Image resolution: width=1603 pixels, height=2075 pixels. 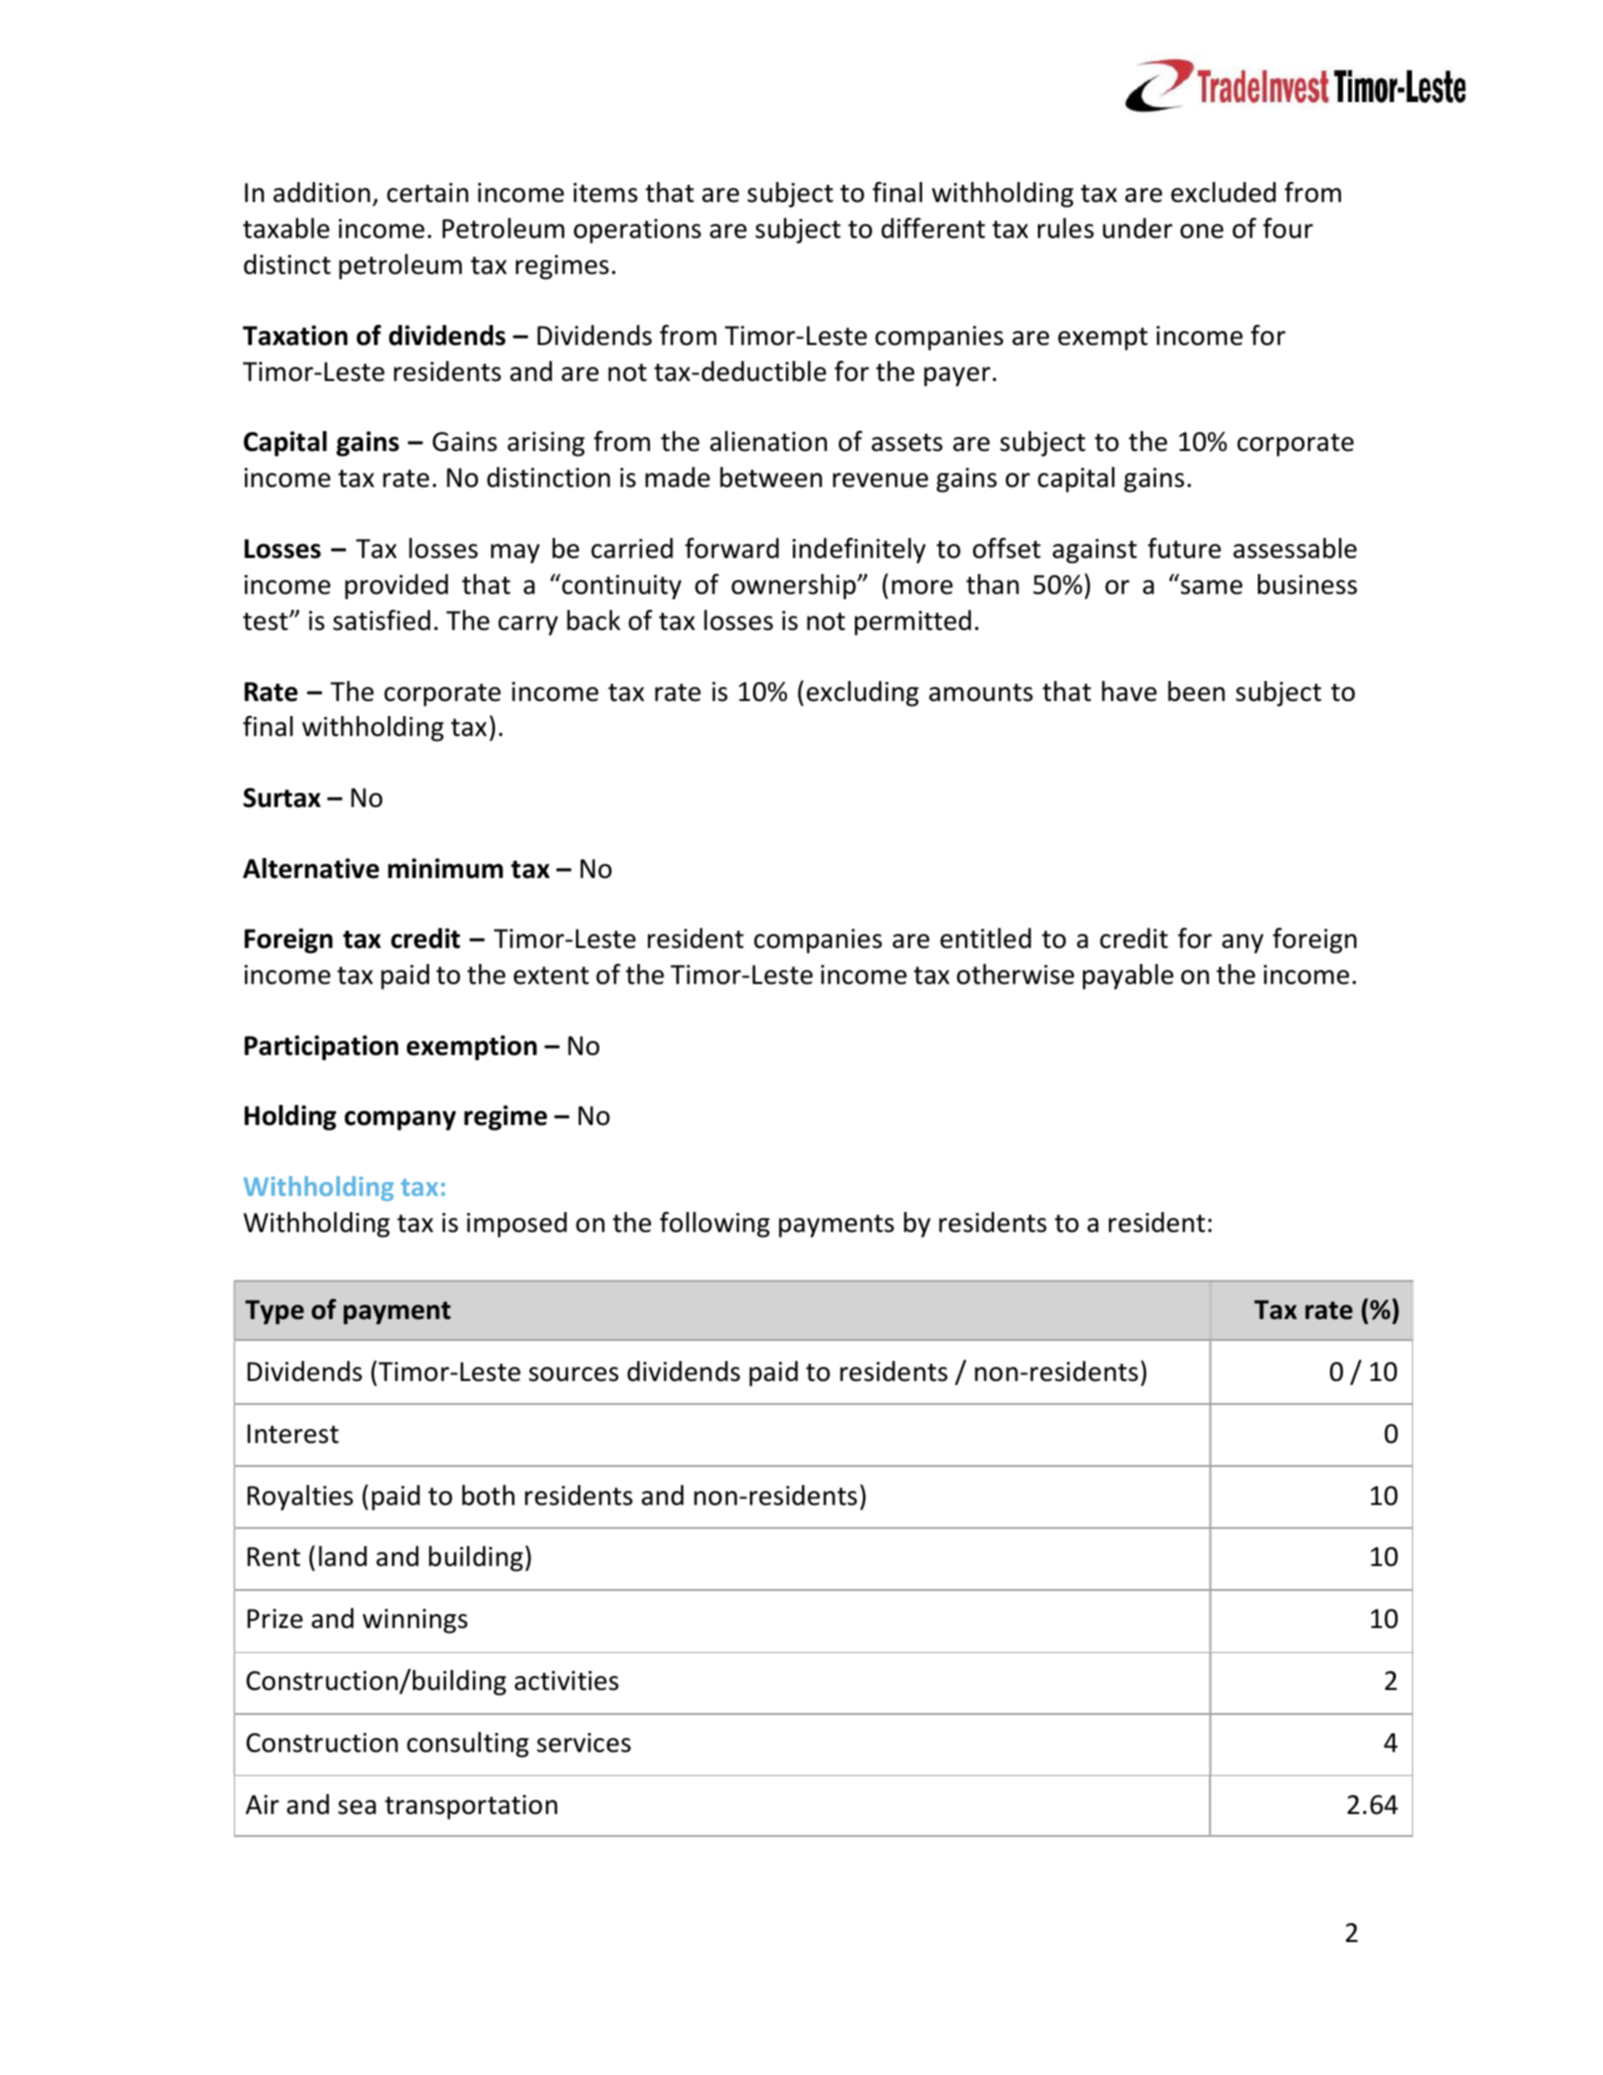 What do you see at coordinates (584, 1743) in the screenshot?
I see `services` at bounding box center [584, 1743].
